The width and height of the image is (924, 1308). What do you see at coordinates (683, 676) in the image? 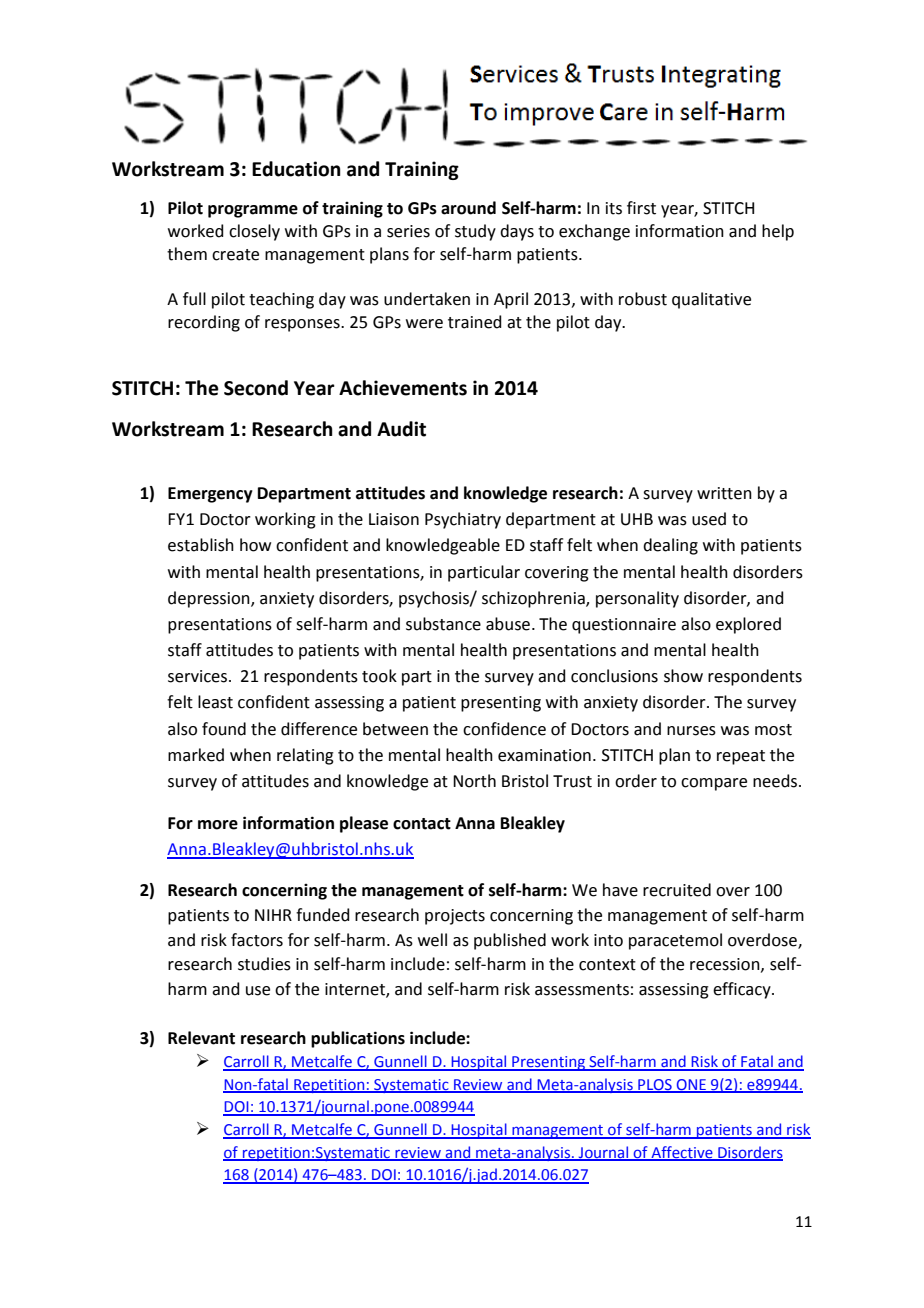
I see `show` at bounding box center [683, 676].
